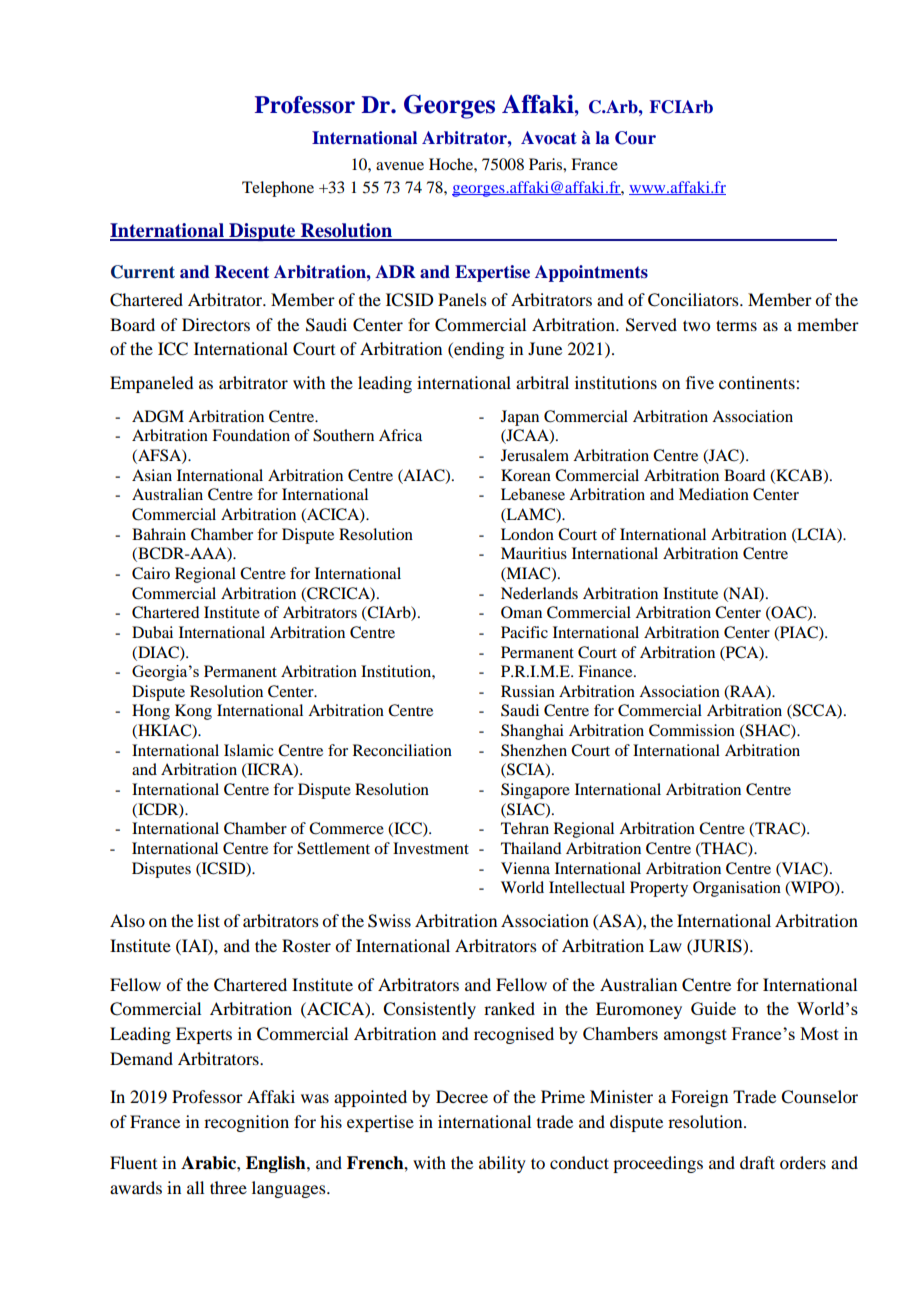 This screenshot has height=1308, width=924. Describe the element at coordinates (737, 889) in the screenshot. I see `Organisation` at that location.
